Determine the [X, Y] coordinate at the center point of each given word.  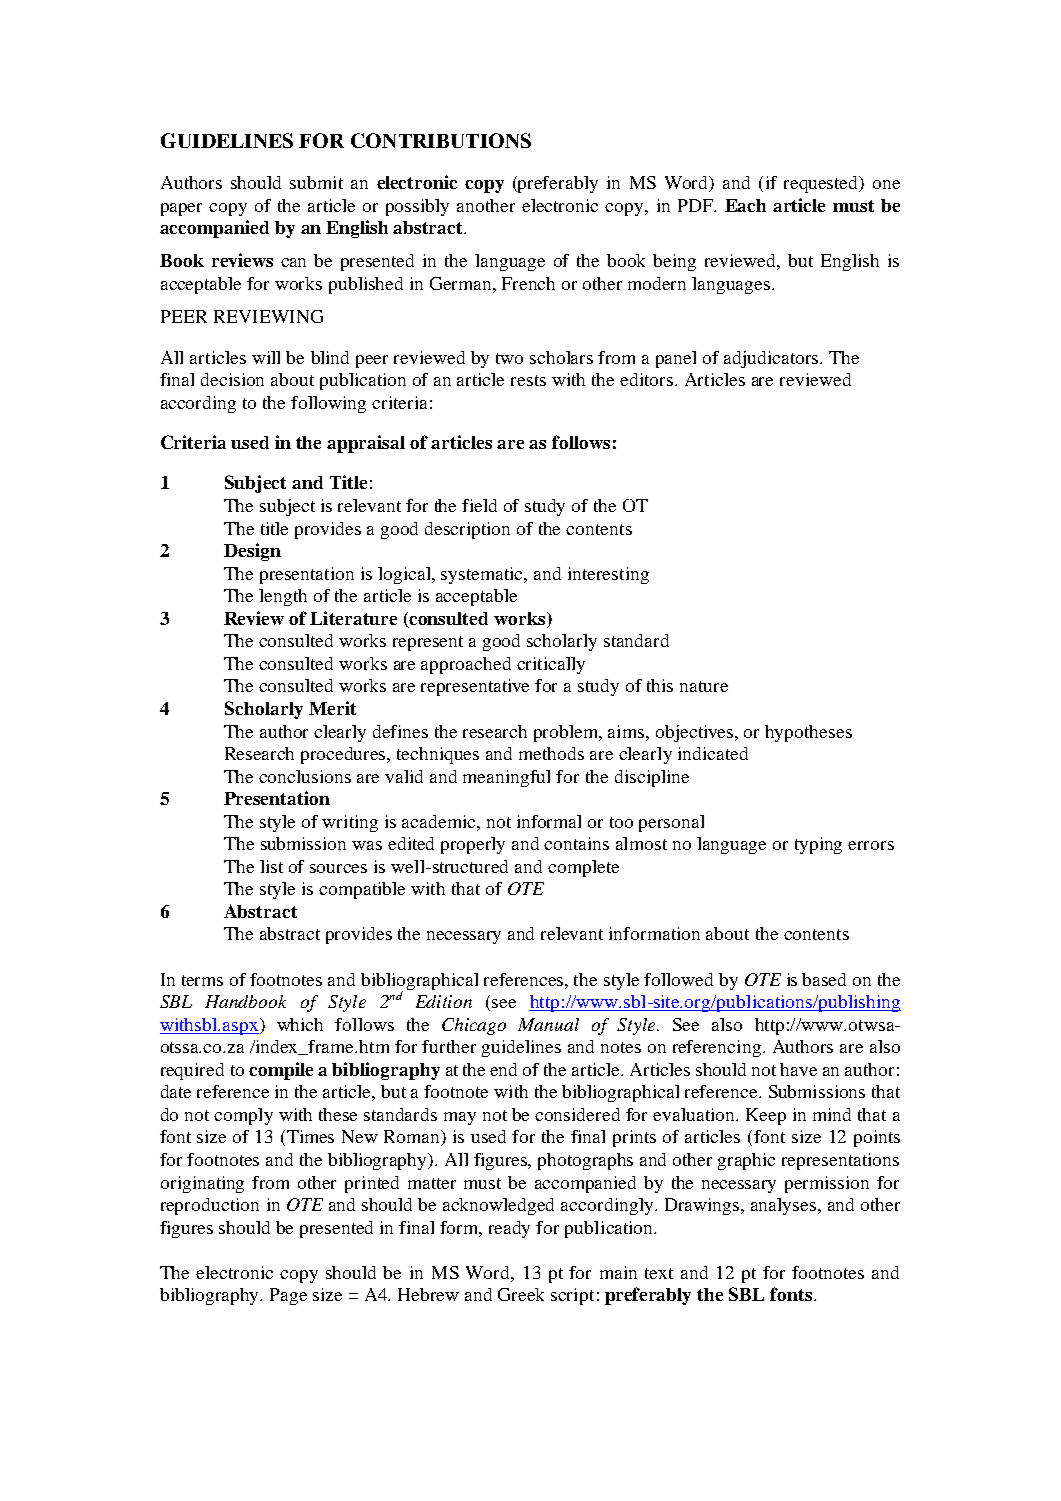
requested [822, 184]
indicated [713, 753]
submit [316, 182]
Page [288, 1296]
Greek [521, 1294]
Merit [332, 708]
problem [567, 733]
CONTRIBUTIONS [441, 140]
